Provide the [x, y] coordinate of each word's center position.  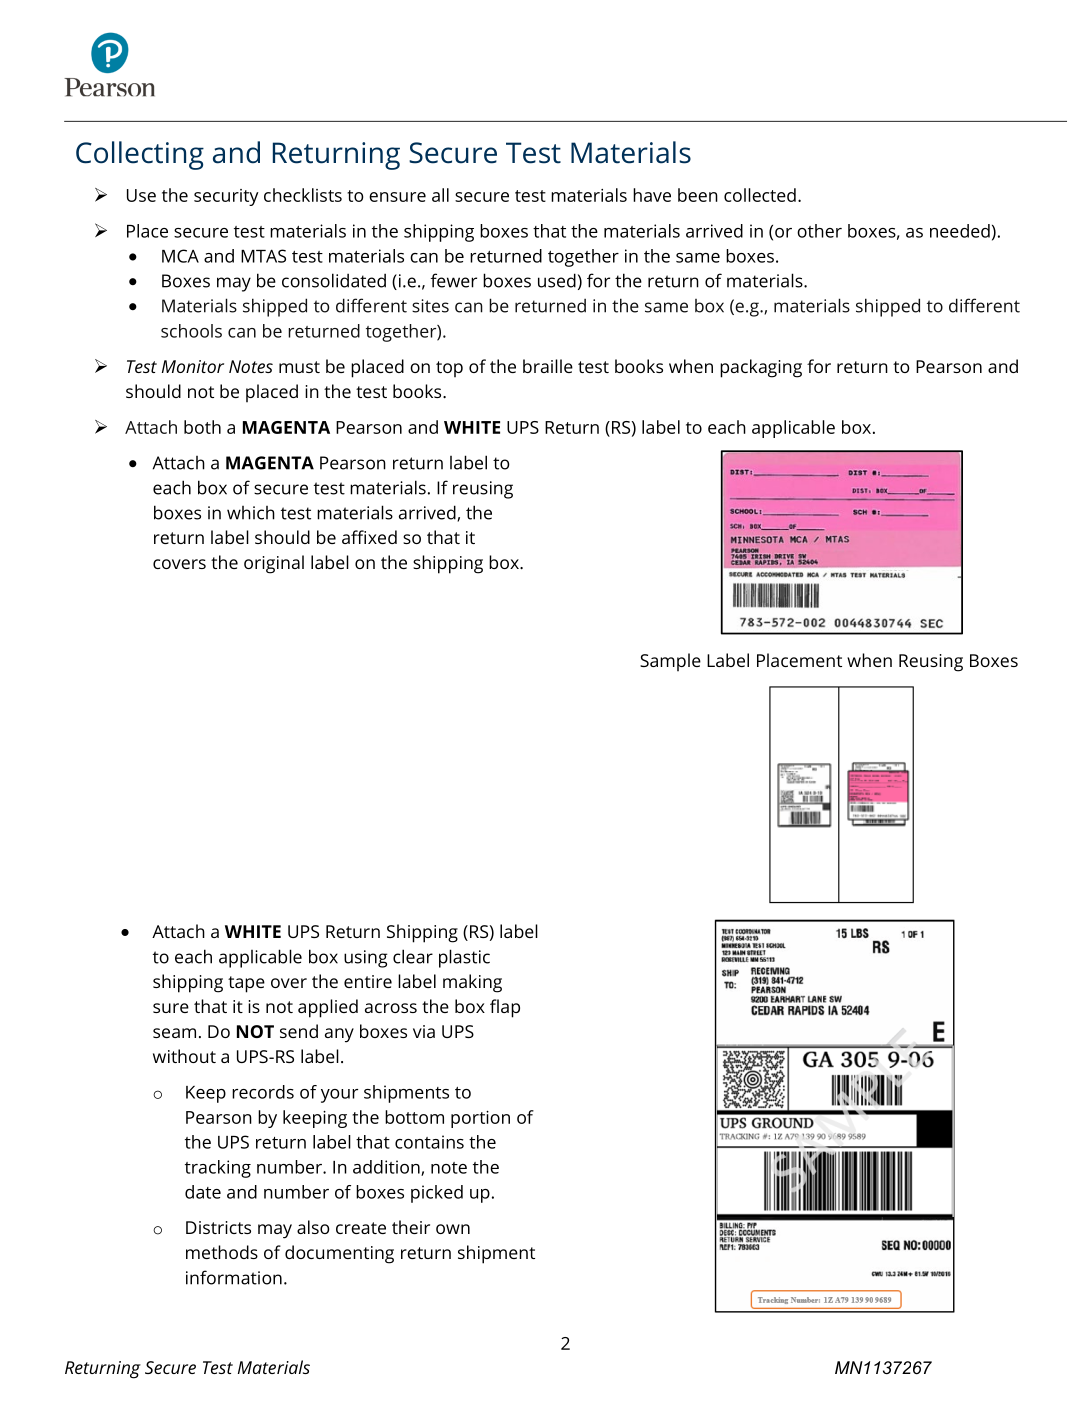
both [202, 427]
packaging [761, 368]
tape [246, 984]
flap [505, 1008]
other [819, 231]
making [472, 983]
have [652, 195]
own [453, 1229]
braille [548, 366]
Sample [670, 662]
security [226, 197]
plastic [464, 958]
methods [222, 1252]
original [274, 564]
